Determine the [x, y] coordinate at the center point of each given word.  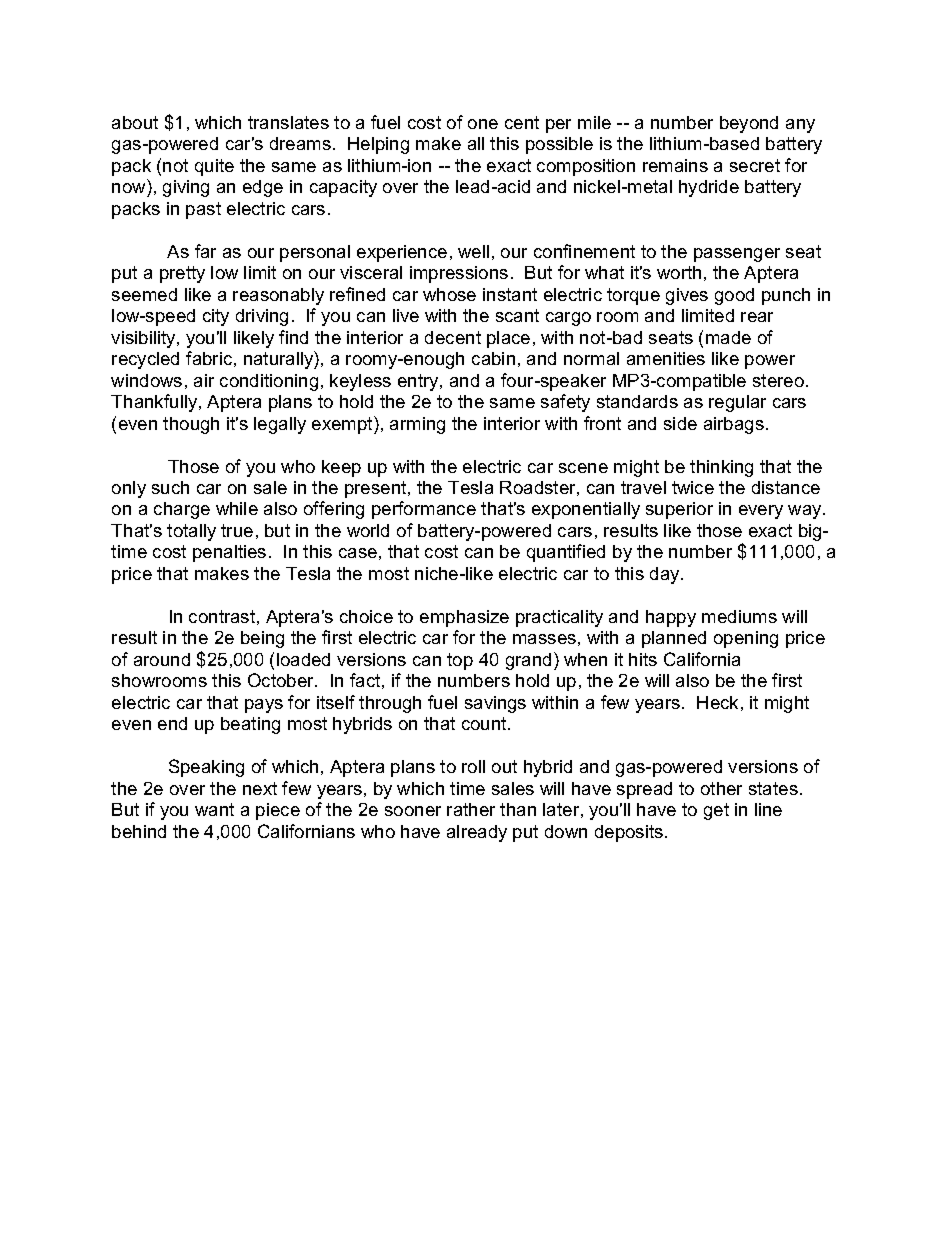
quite [214, 167]
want [214, 809]
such [170, 487]
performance [424, 510]
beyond [749, 124]
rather [471, 809]
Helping [378, 145]
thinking [721, 468]
